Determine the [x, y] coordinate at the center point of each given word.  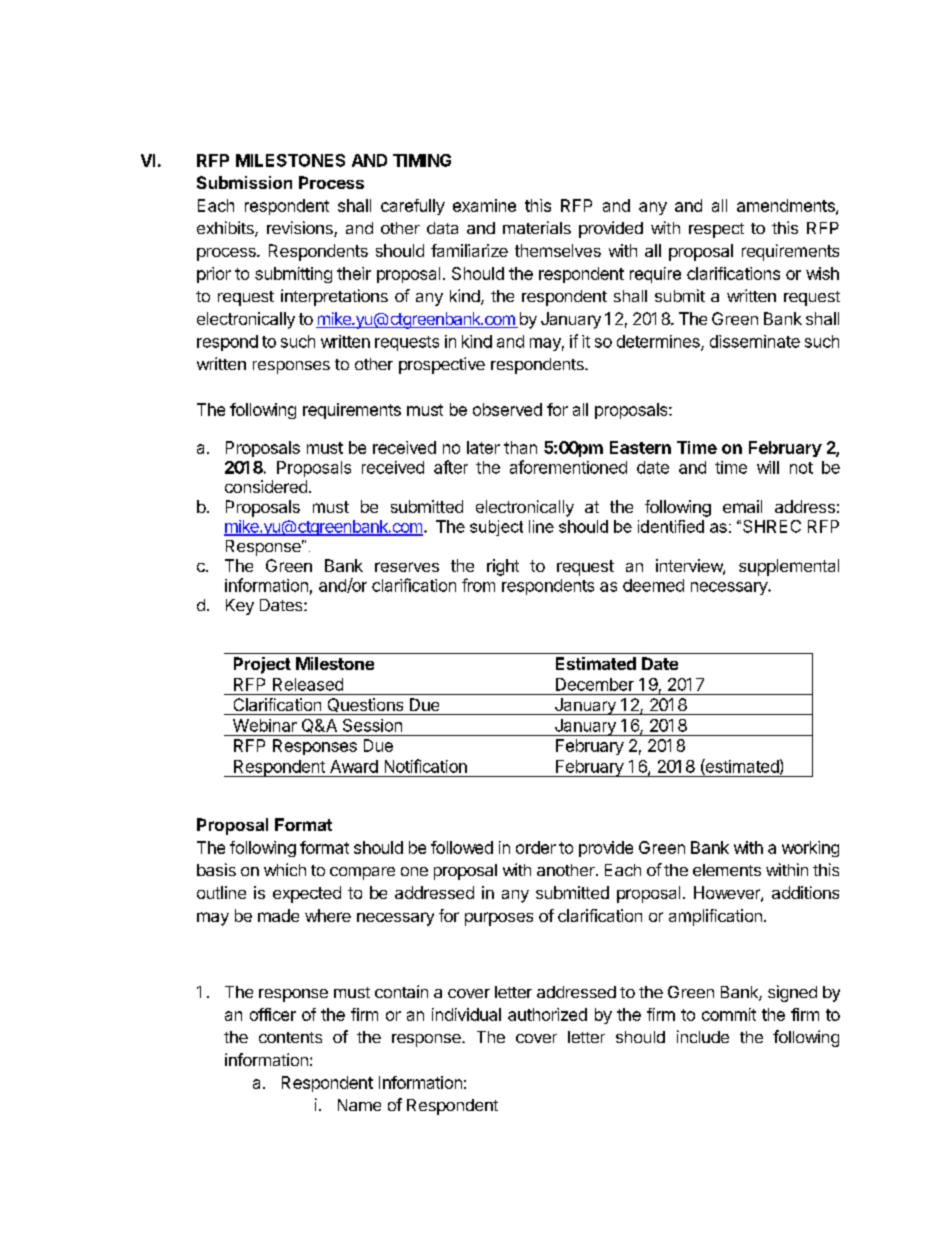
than [520, 447]
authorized [547, 1014]
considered [266, 486]
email [742, 506]
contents [290, 1037]
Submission [244, 182]
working [810, 849]
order [536, 847]
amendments [787, 206]
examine [484, 205]
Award [354, 766]
